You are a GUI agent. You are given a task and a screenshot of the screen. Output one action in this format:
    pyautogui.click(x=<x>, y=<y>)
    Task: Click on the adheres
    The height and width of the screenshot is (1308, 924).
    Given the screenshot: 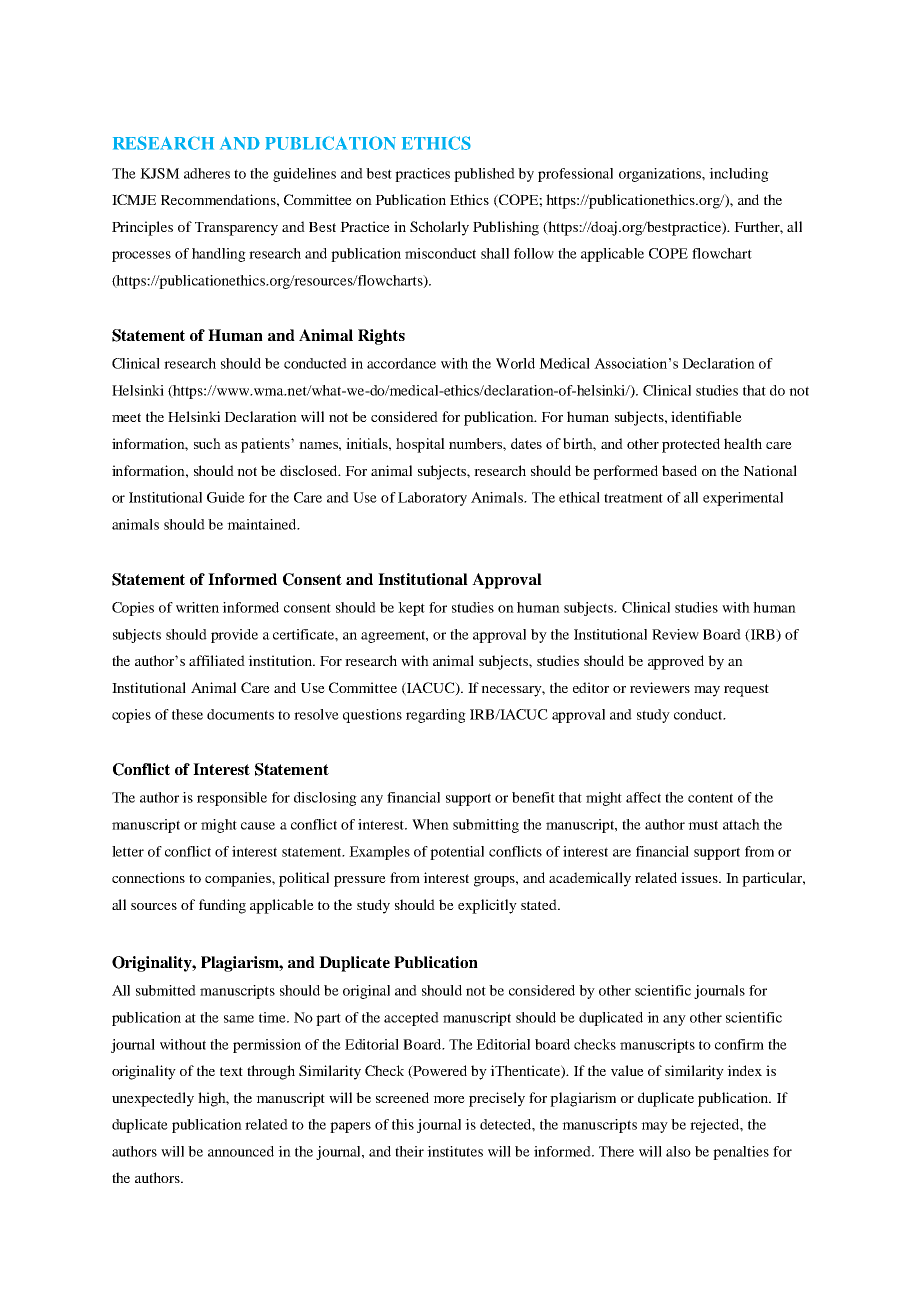 What is the action you would take?
    pyautogui.click(x=207, y=173)
